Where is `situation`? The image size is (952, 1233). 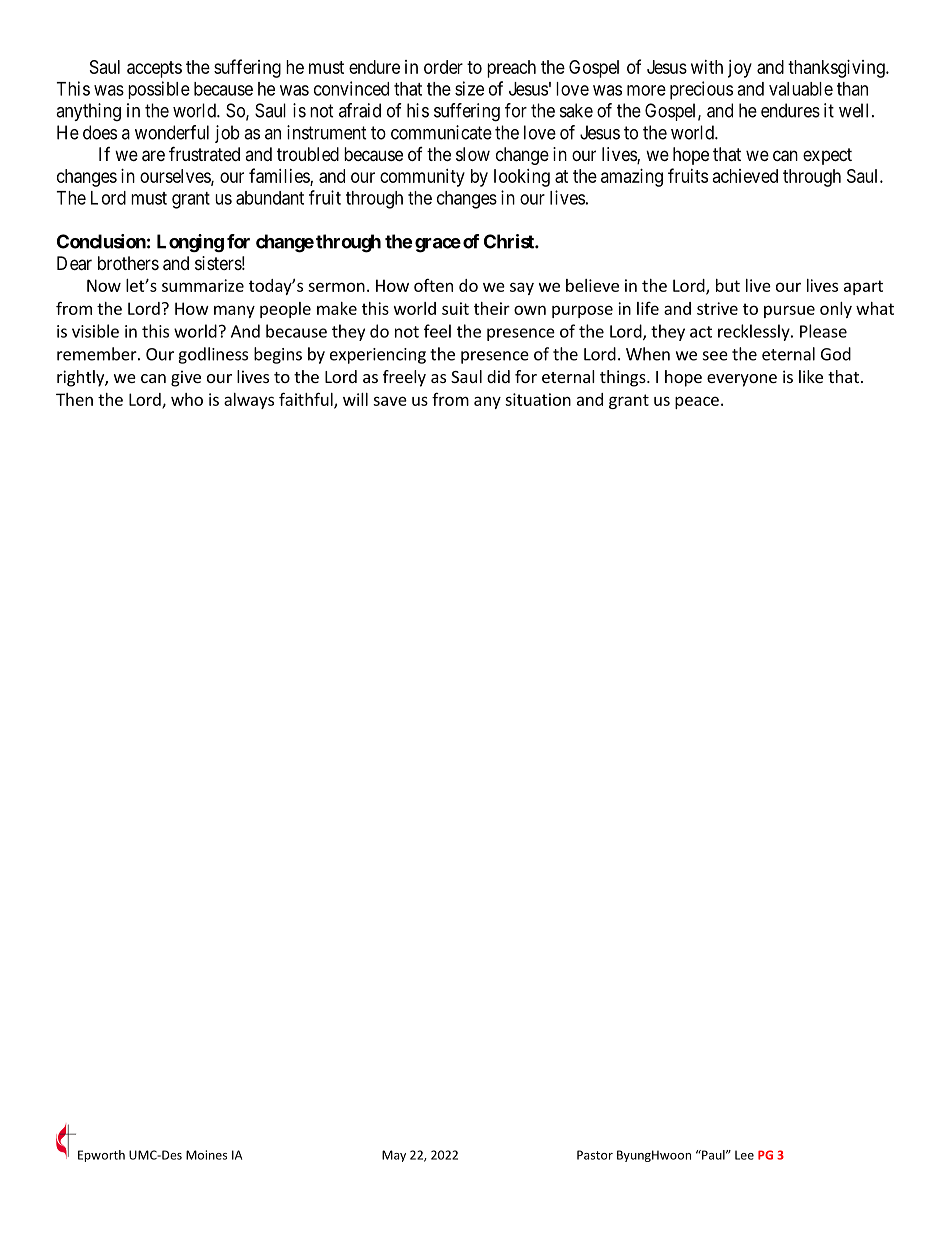 situation is located at coordinates (538, 399).
